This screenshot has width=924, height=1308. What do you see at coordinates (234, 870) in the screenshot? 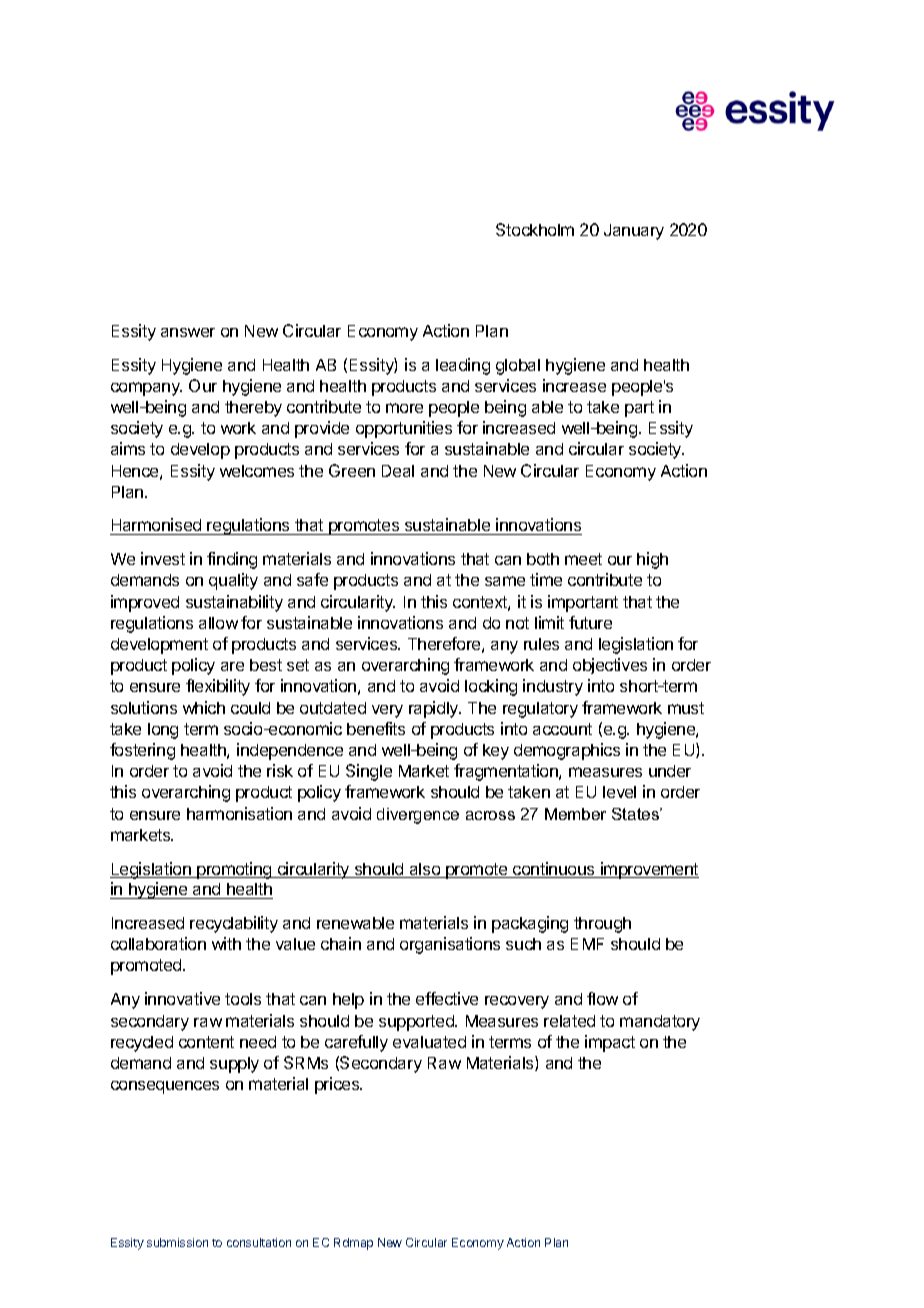
I see `promoting` at bounding box center [234, 870].
